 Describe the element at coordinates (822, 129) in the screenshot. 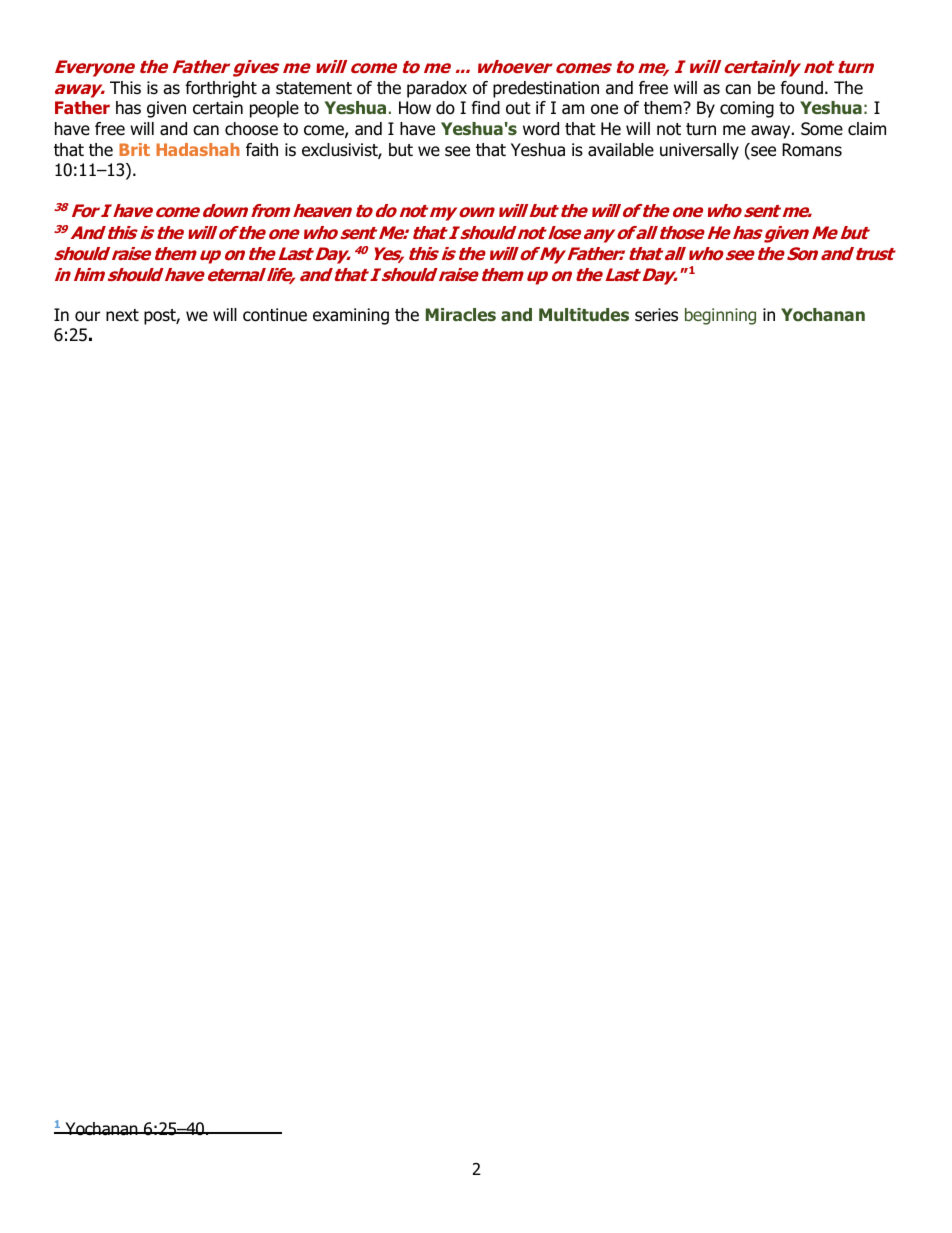

I see `Some` at that location.
